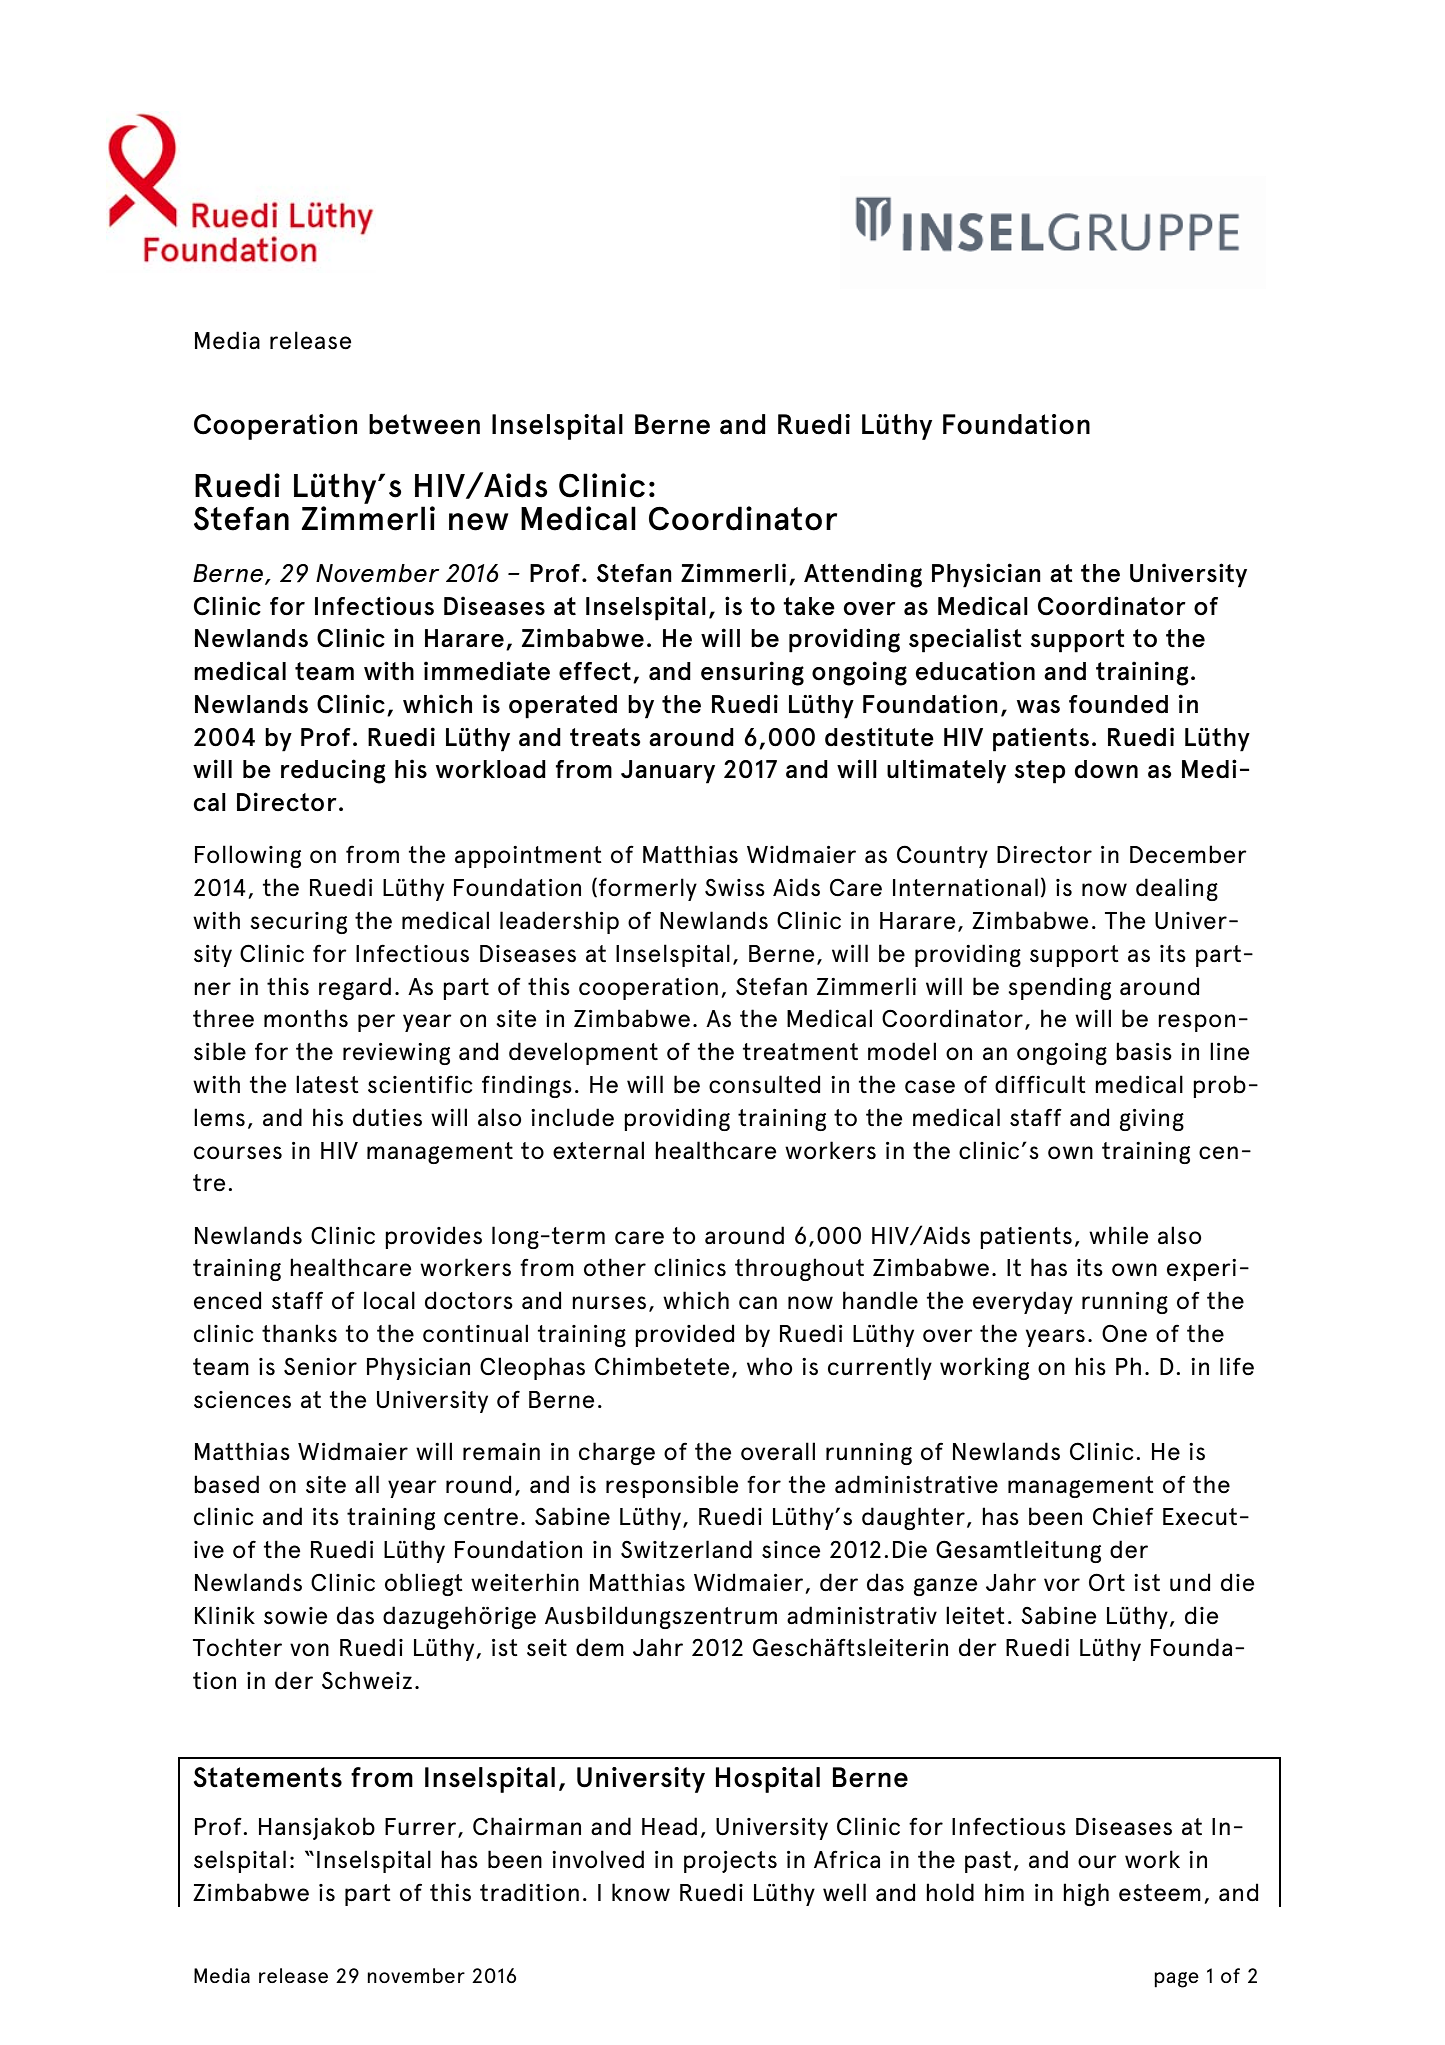 The image size is (1445, 2045). What do you see at coordinates (965, 640) in the image?
I see `specialist` at bounding box center [965, 640].
